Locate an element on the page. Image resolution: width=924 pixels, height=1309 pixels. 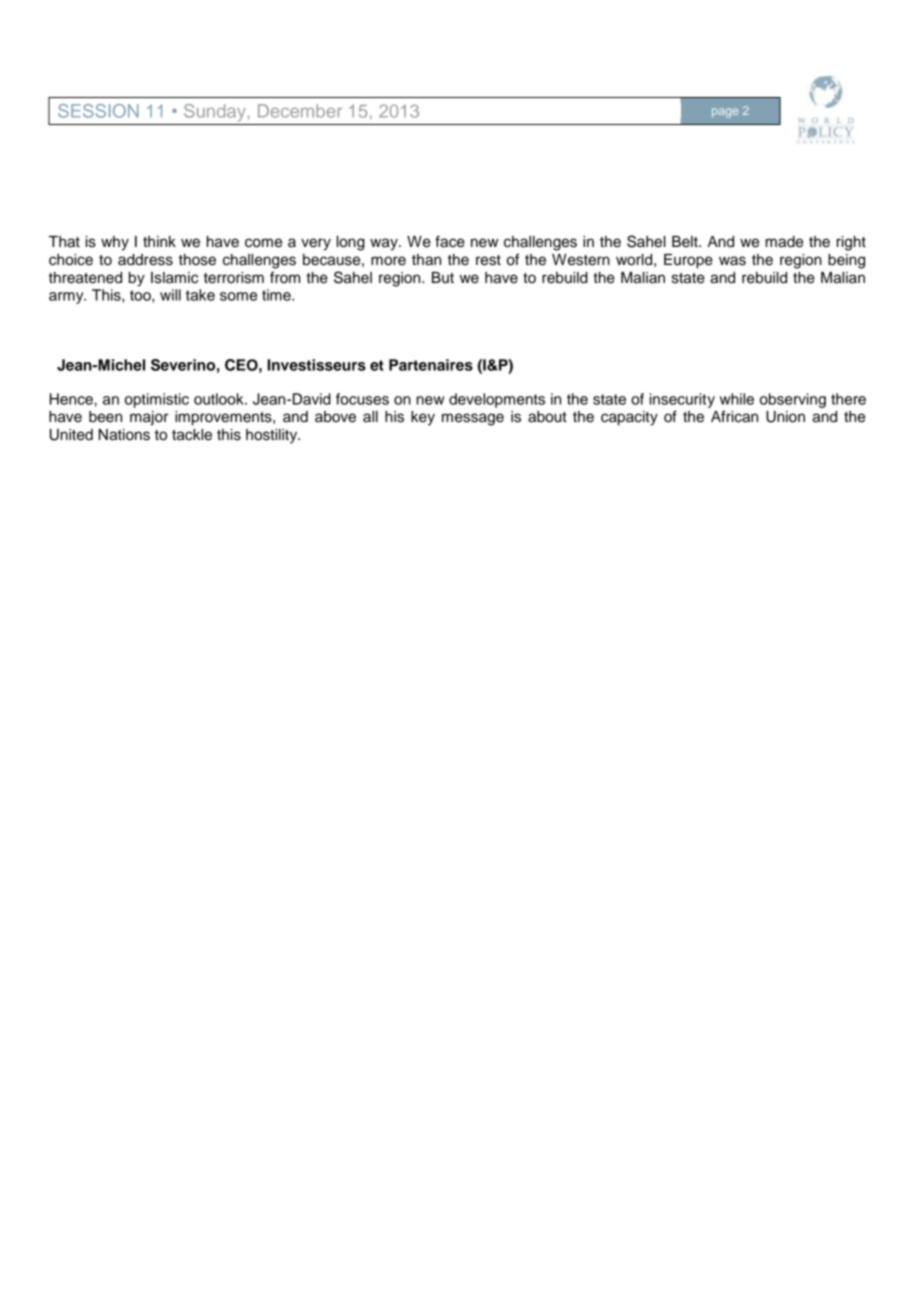
page is located at coordinates (725, 113).
